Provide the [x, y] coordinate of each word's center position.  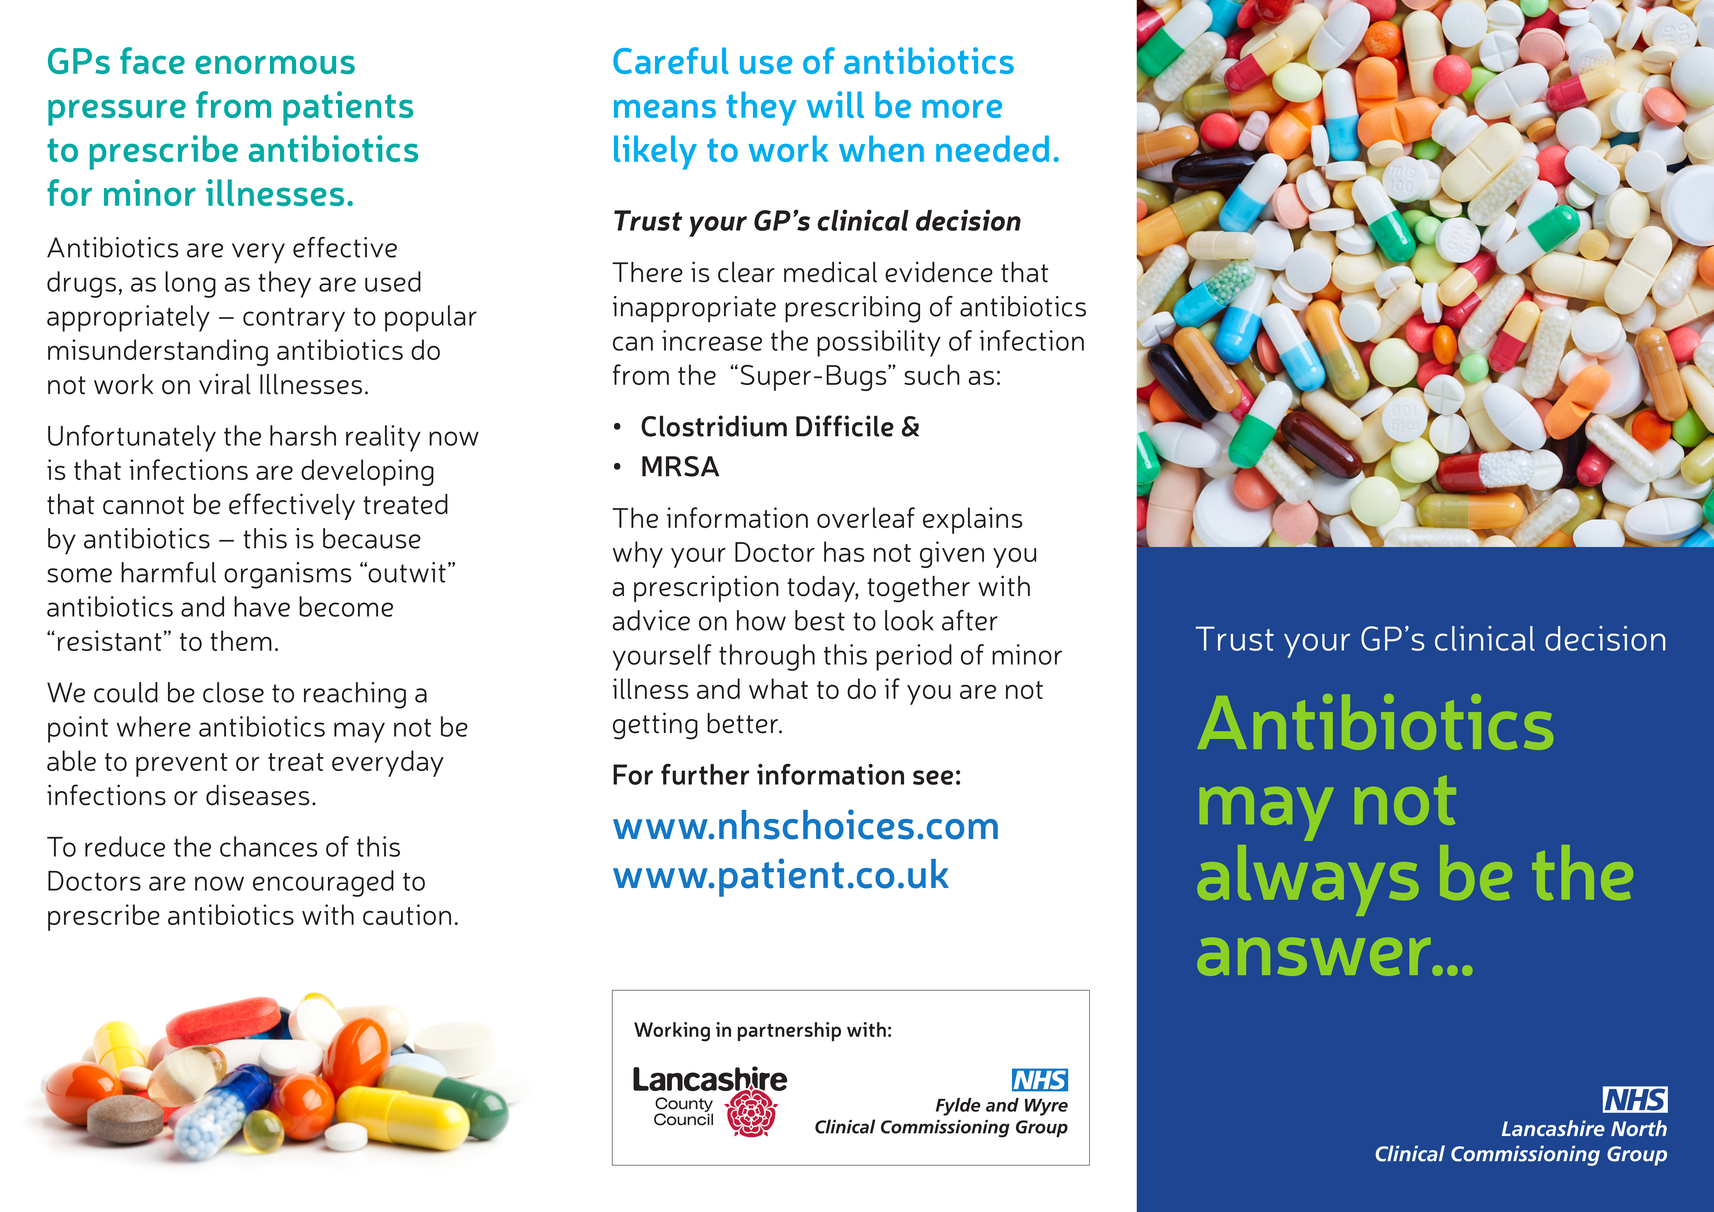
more [962, 109]
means [665, 109]
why [638, 554]
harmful [168, 572]
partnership [789, 1031]
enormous [275, 64]
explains [972, 520]
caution [407, 914]
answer [1314, 956]
